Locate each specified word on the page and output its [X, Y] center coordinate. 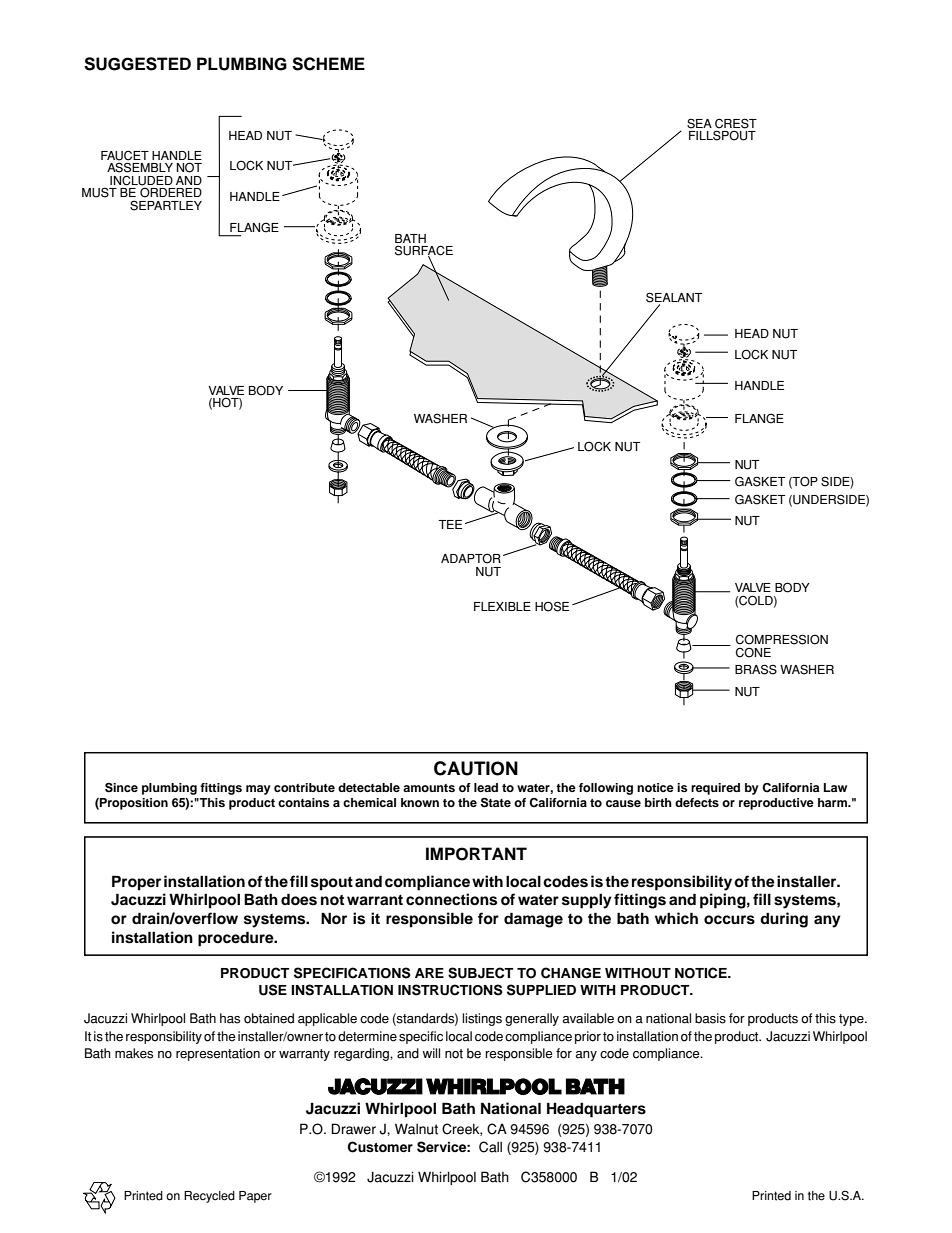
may [258, 790]
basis [710, 1018]
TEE [450, 524]
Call [490, 1147]
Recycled [209, 1197]
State [496, 803]
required [715, 789]
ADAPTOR [471, 558]
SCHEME [328, 64]
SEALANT [674, 298]
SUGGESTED [137, 64]
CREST [736, 123]
